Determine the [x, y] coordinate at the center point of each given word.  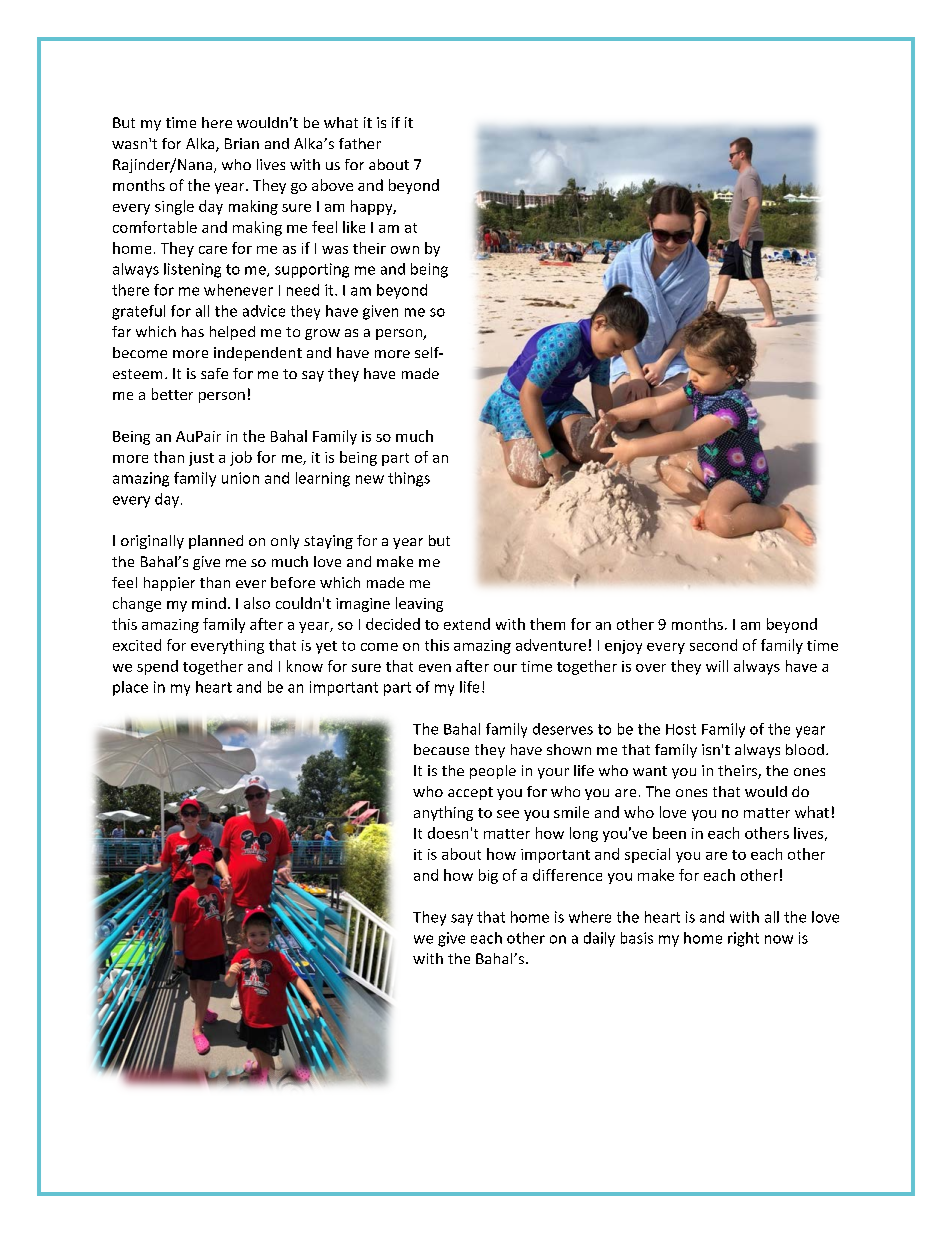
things [409, 479]
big [488, 876]
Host [681, 729]
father [360, 143]
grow [322, 334]
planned [216, 542]
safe [214, 373]
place [130, 688]
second [713, 645]
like [354, 227]
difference [567, 875]
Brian [242, 143]
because [441, 749]
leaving [419, 604]
